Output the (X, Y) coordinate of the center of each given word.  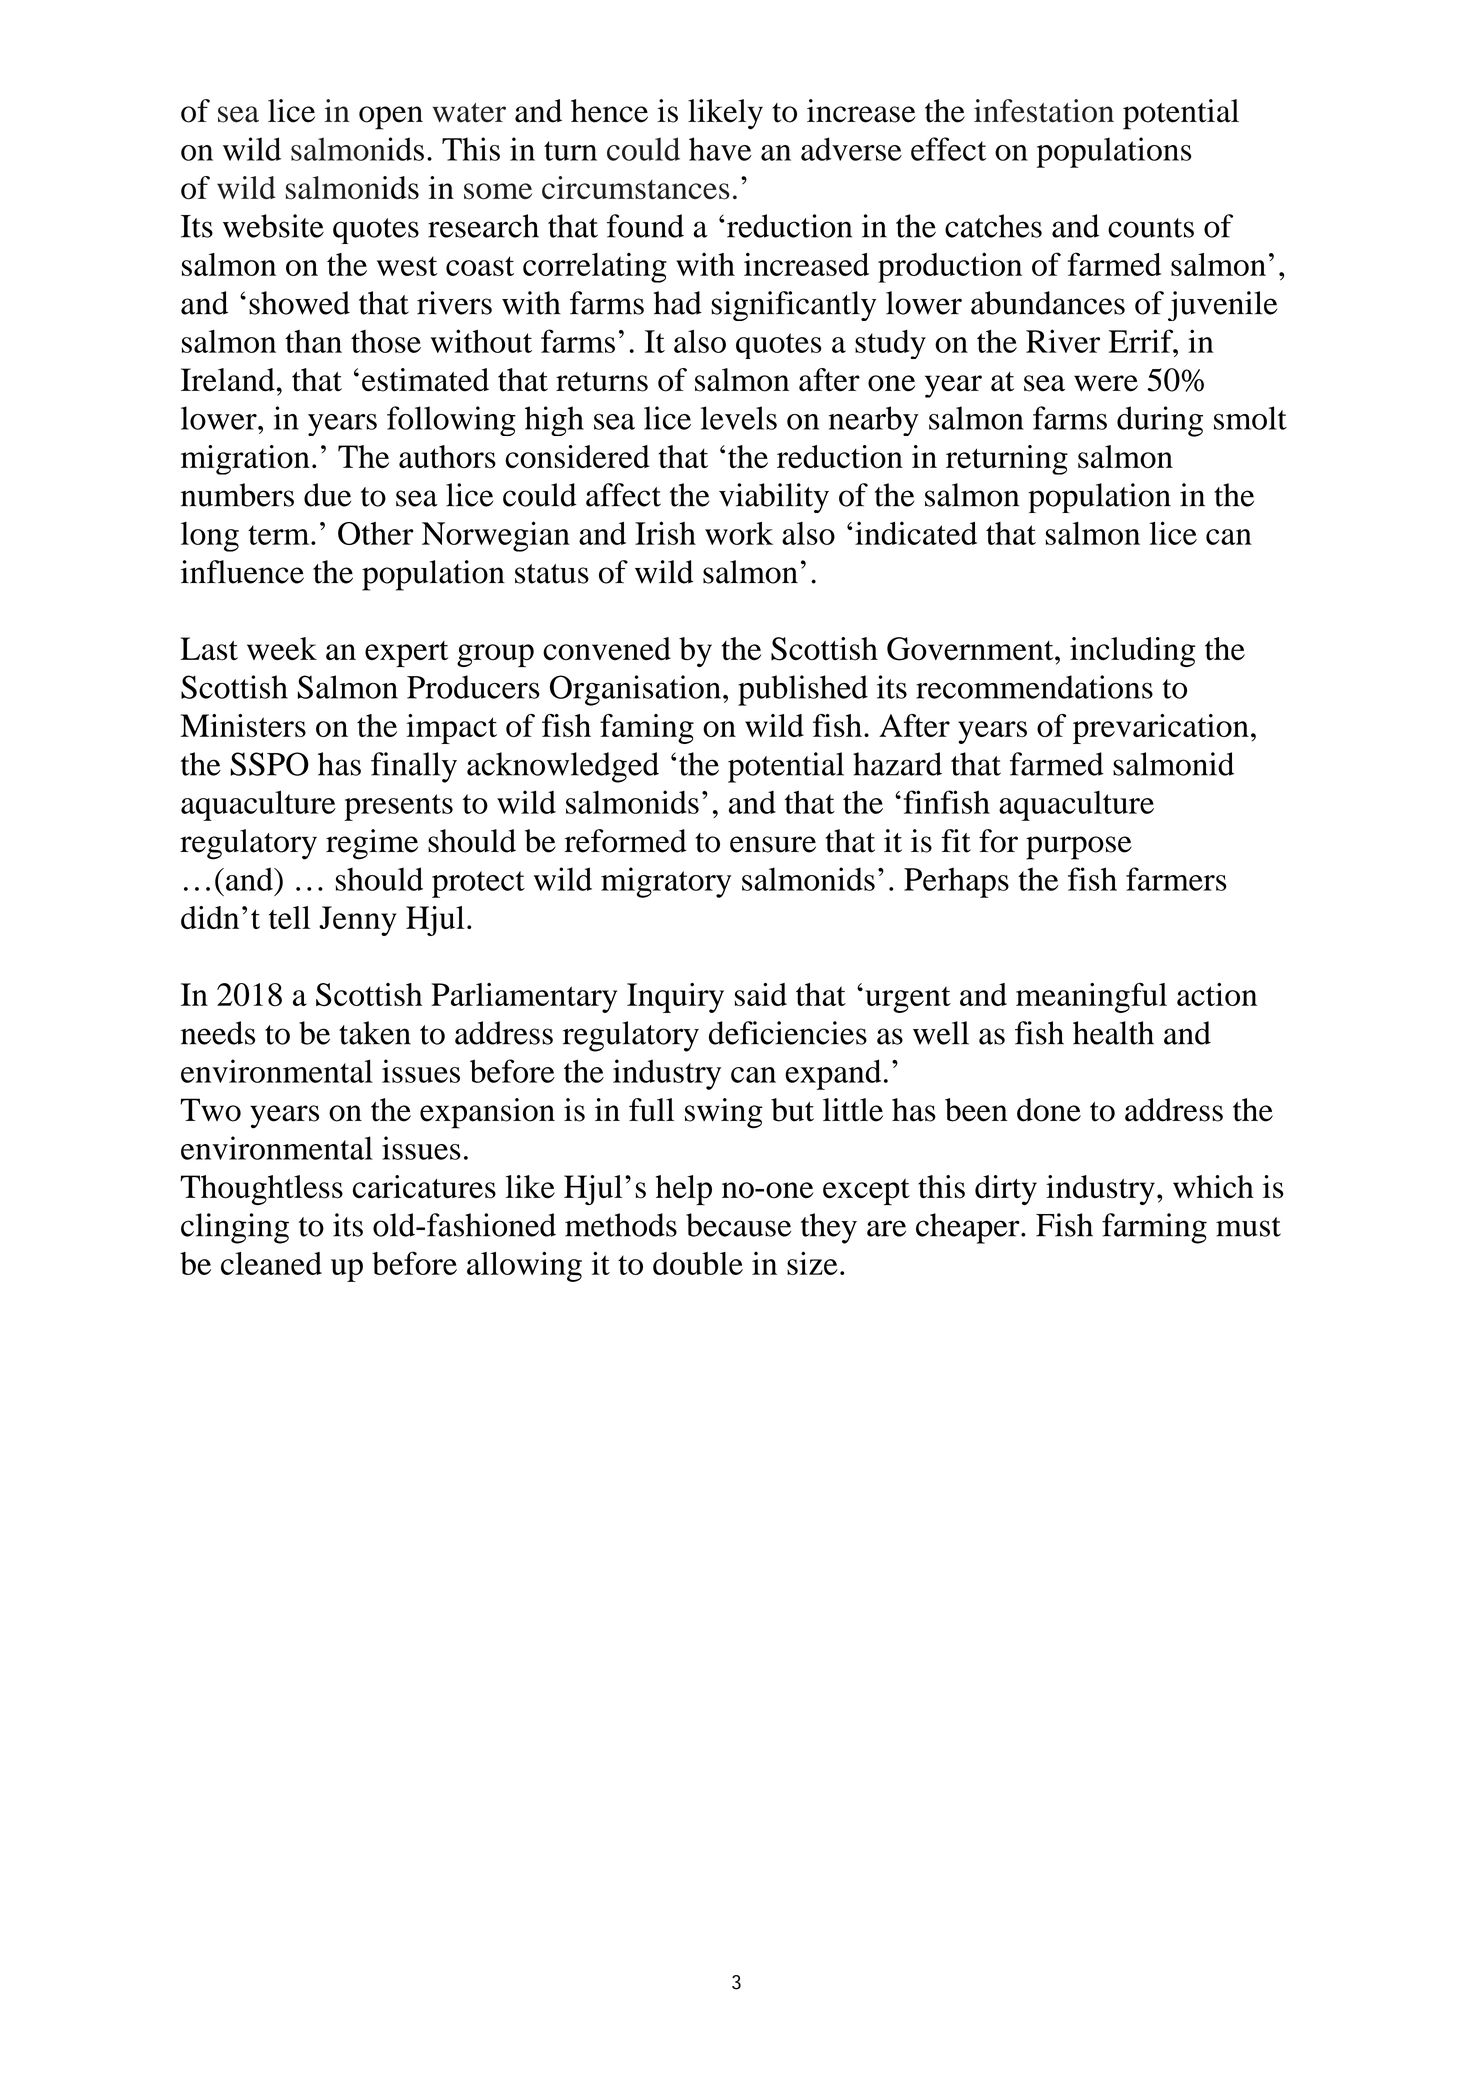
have (720, 149)
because (738, 1225)
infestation (1044, 111)
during (1160, 421)
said (760, 994)
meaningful (1091, 998)
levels (739, 418)
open (391, 118)
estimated (425, 380)
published (803, 690)
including (1132, 652)
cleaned (271, 1263)
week (282, 648)
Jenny (358, 921)
